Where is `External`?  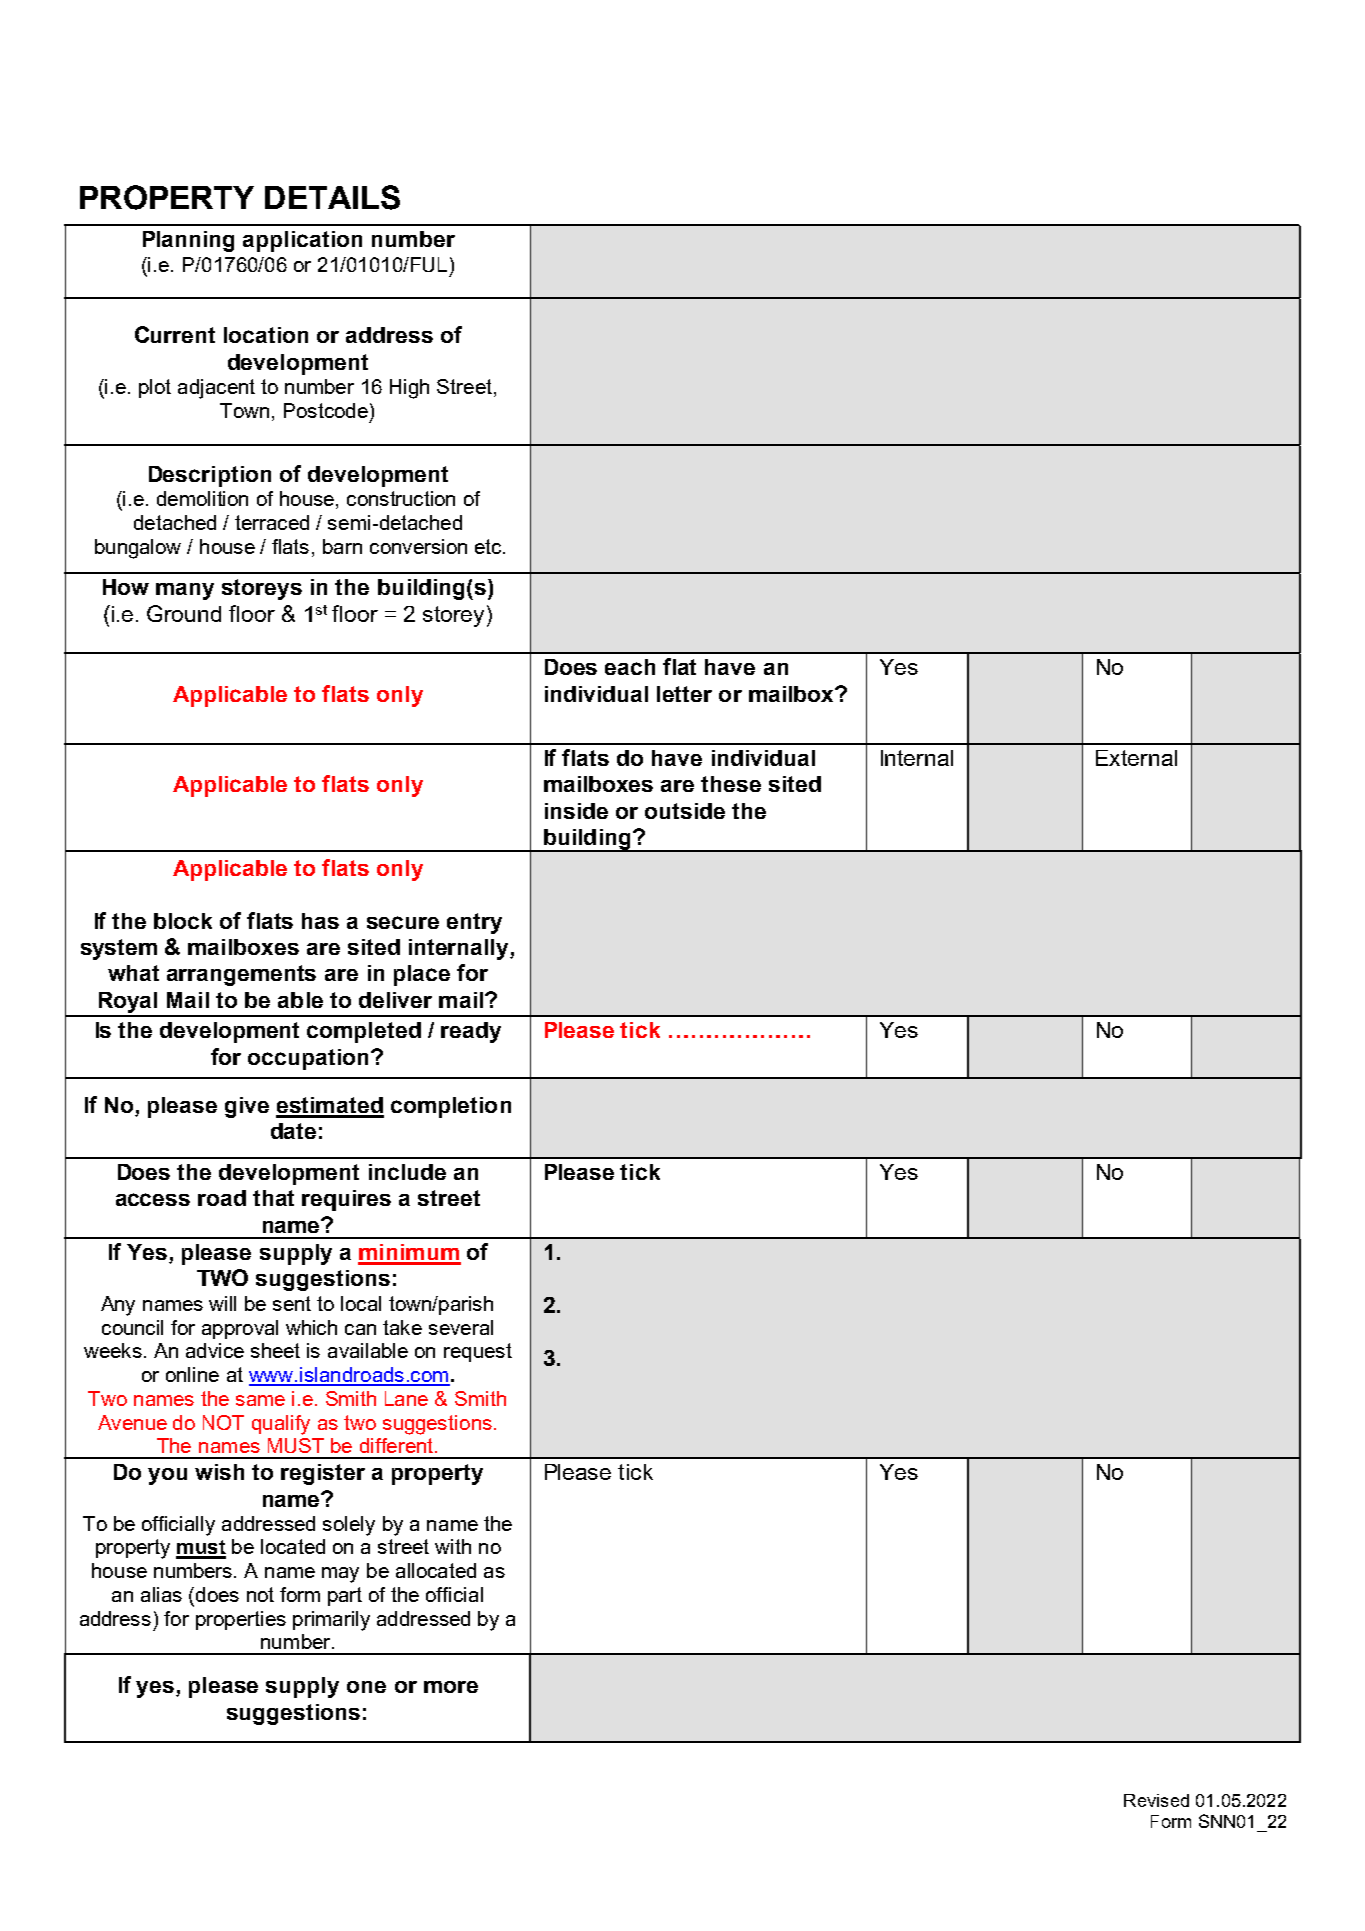 External is located at coordinates (1136, 758).
